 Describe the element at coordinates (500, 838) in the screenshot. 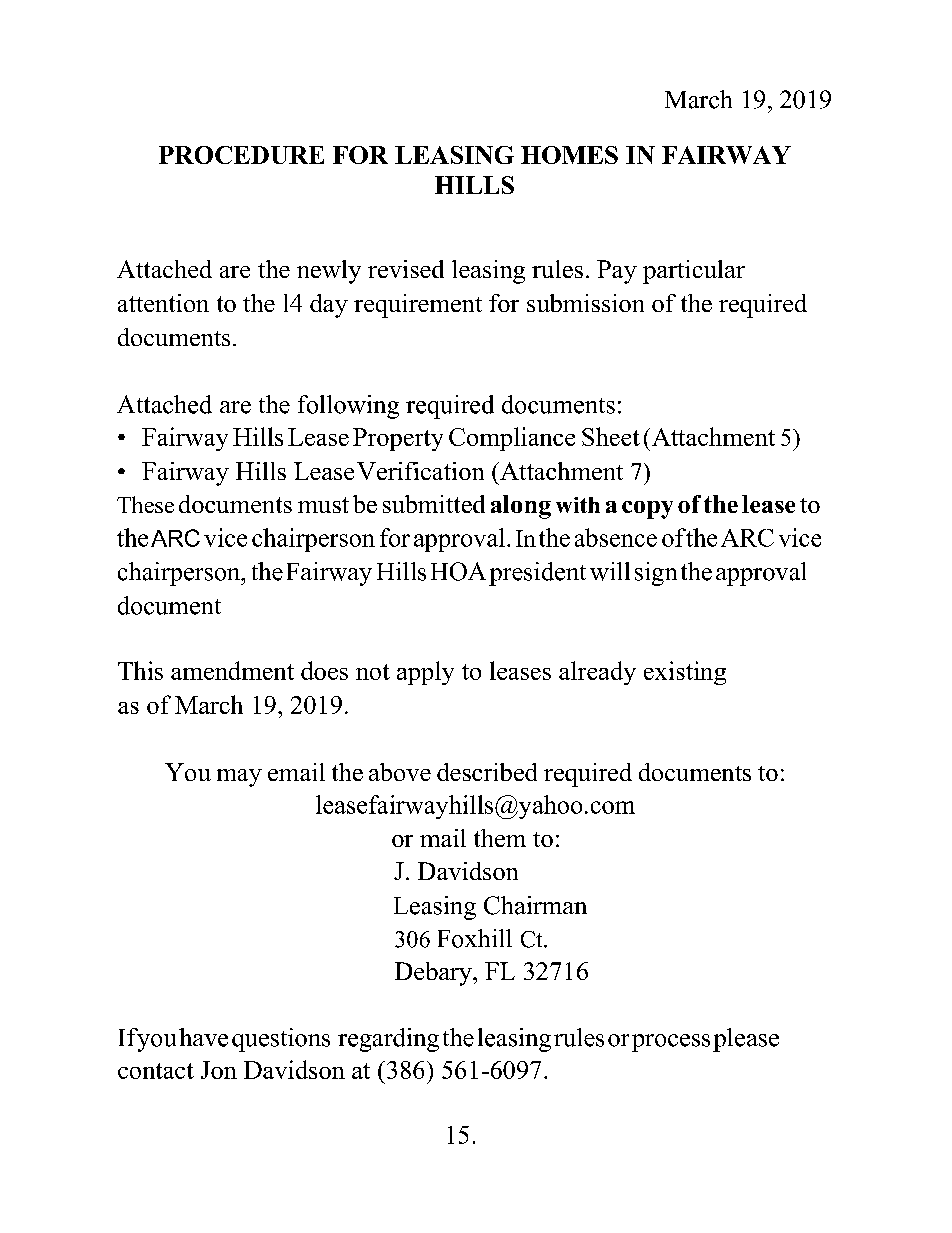

I see `them` at that location.
